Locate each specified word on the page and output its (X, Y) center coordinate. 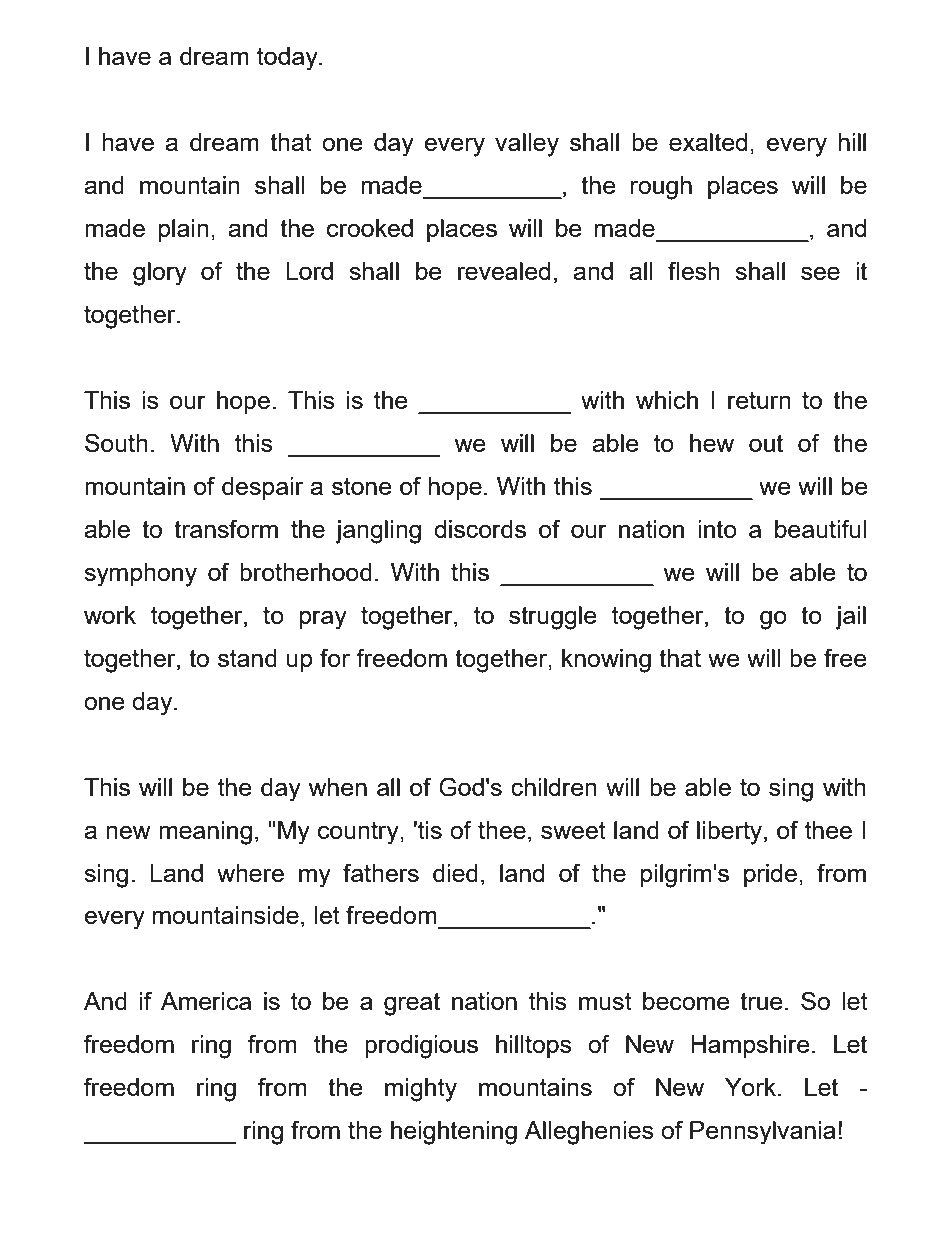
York (752, 1087)
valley (527, 145)
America (206, 1001)
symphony (140, 575)
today (288, 59)
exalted (708, 142)
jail (850, 618)
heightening (454, 1133)
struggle (553, 618)
